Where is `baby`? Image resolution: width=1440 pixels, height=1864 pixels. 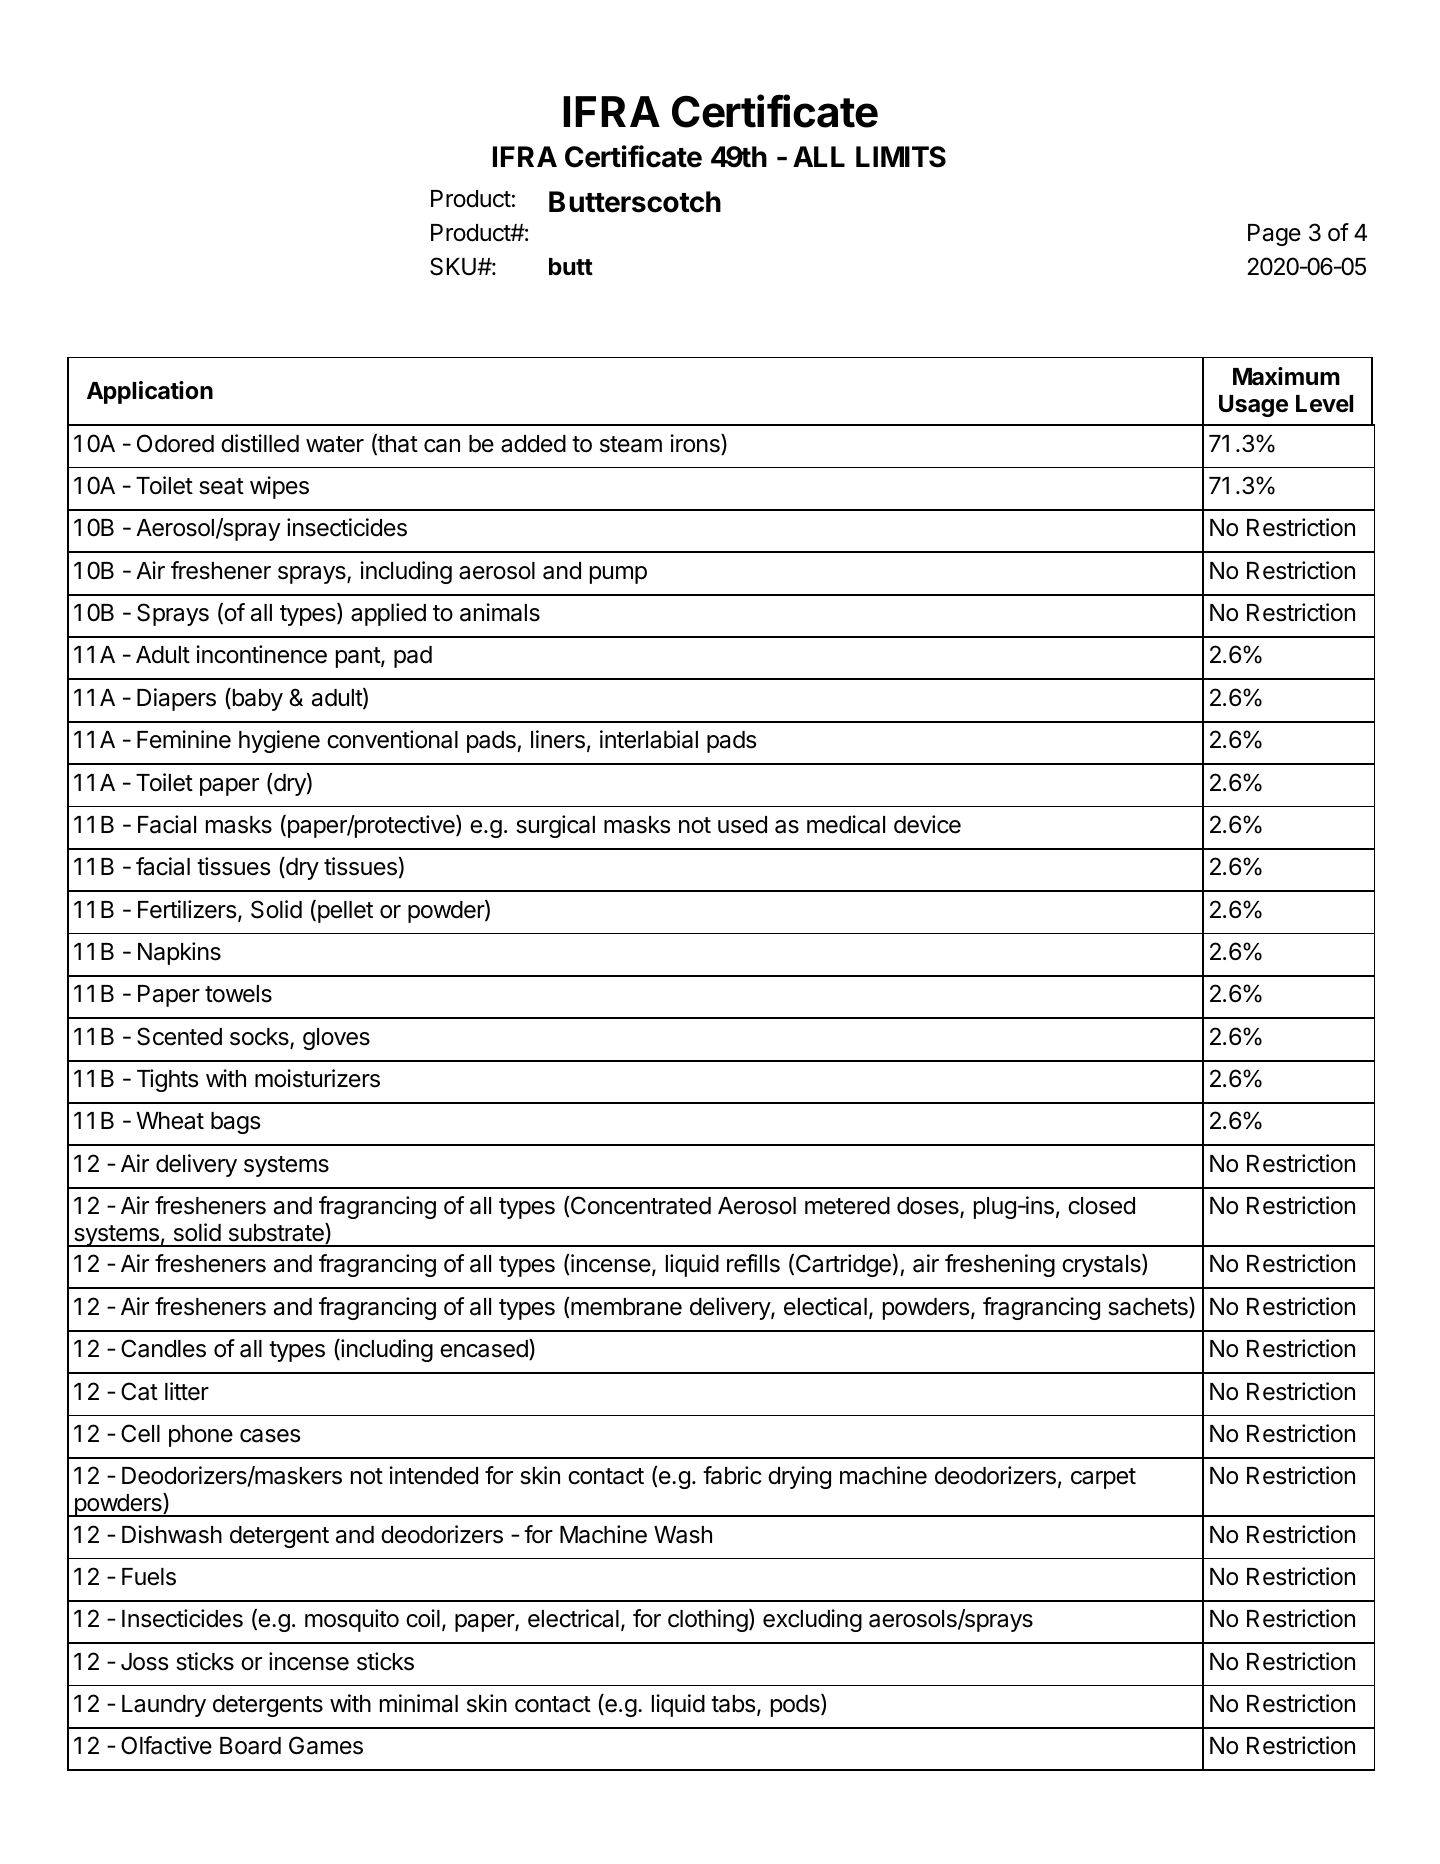 baby is located at coordinates (256, 699).
